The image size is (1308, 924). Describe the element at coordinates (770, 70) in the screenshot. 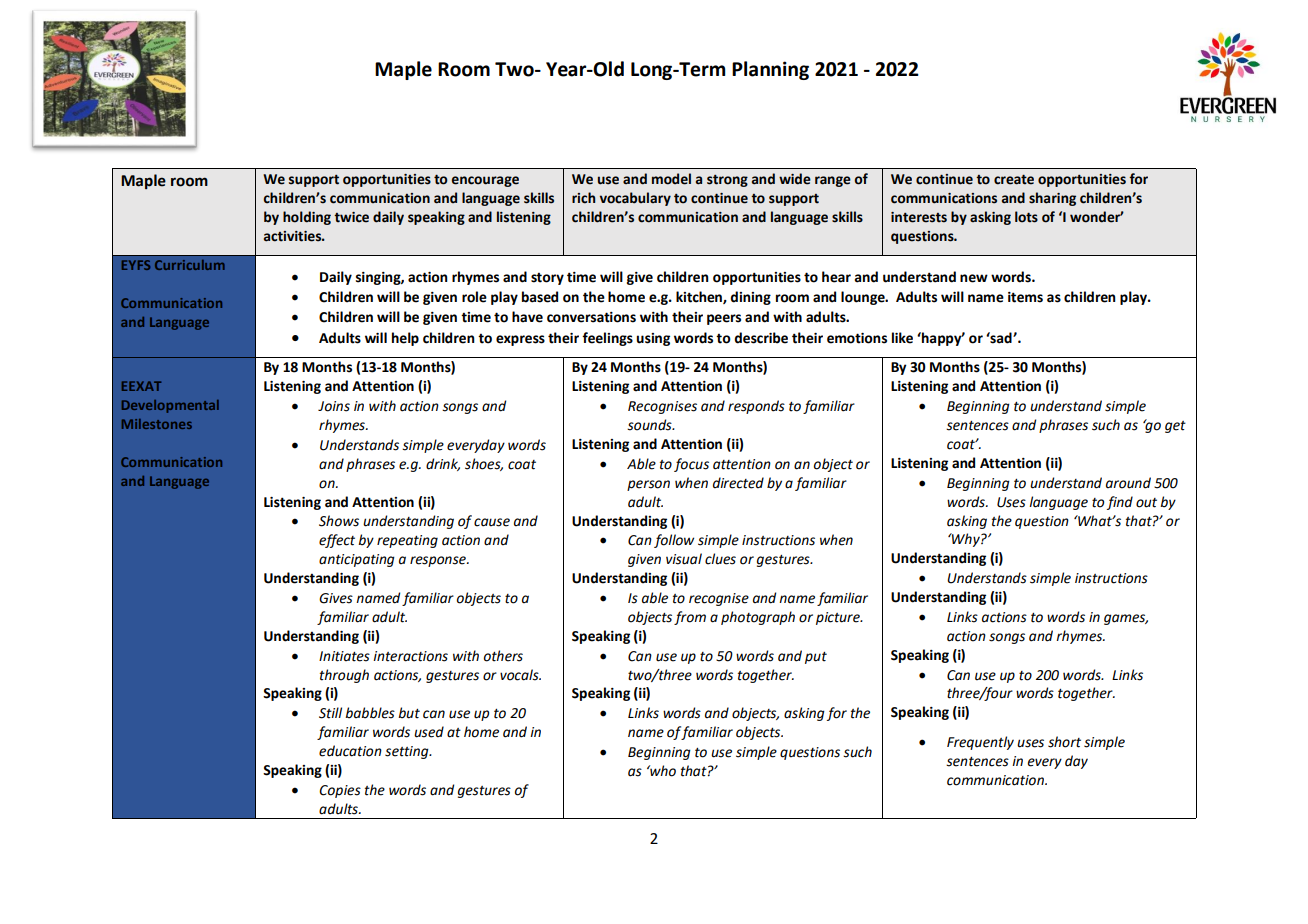

I see `Planning` at that location.
